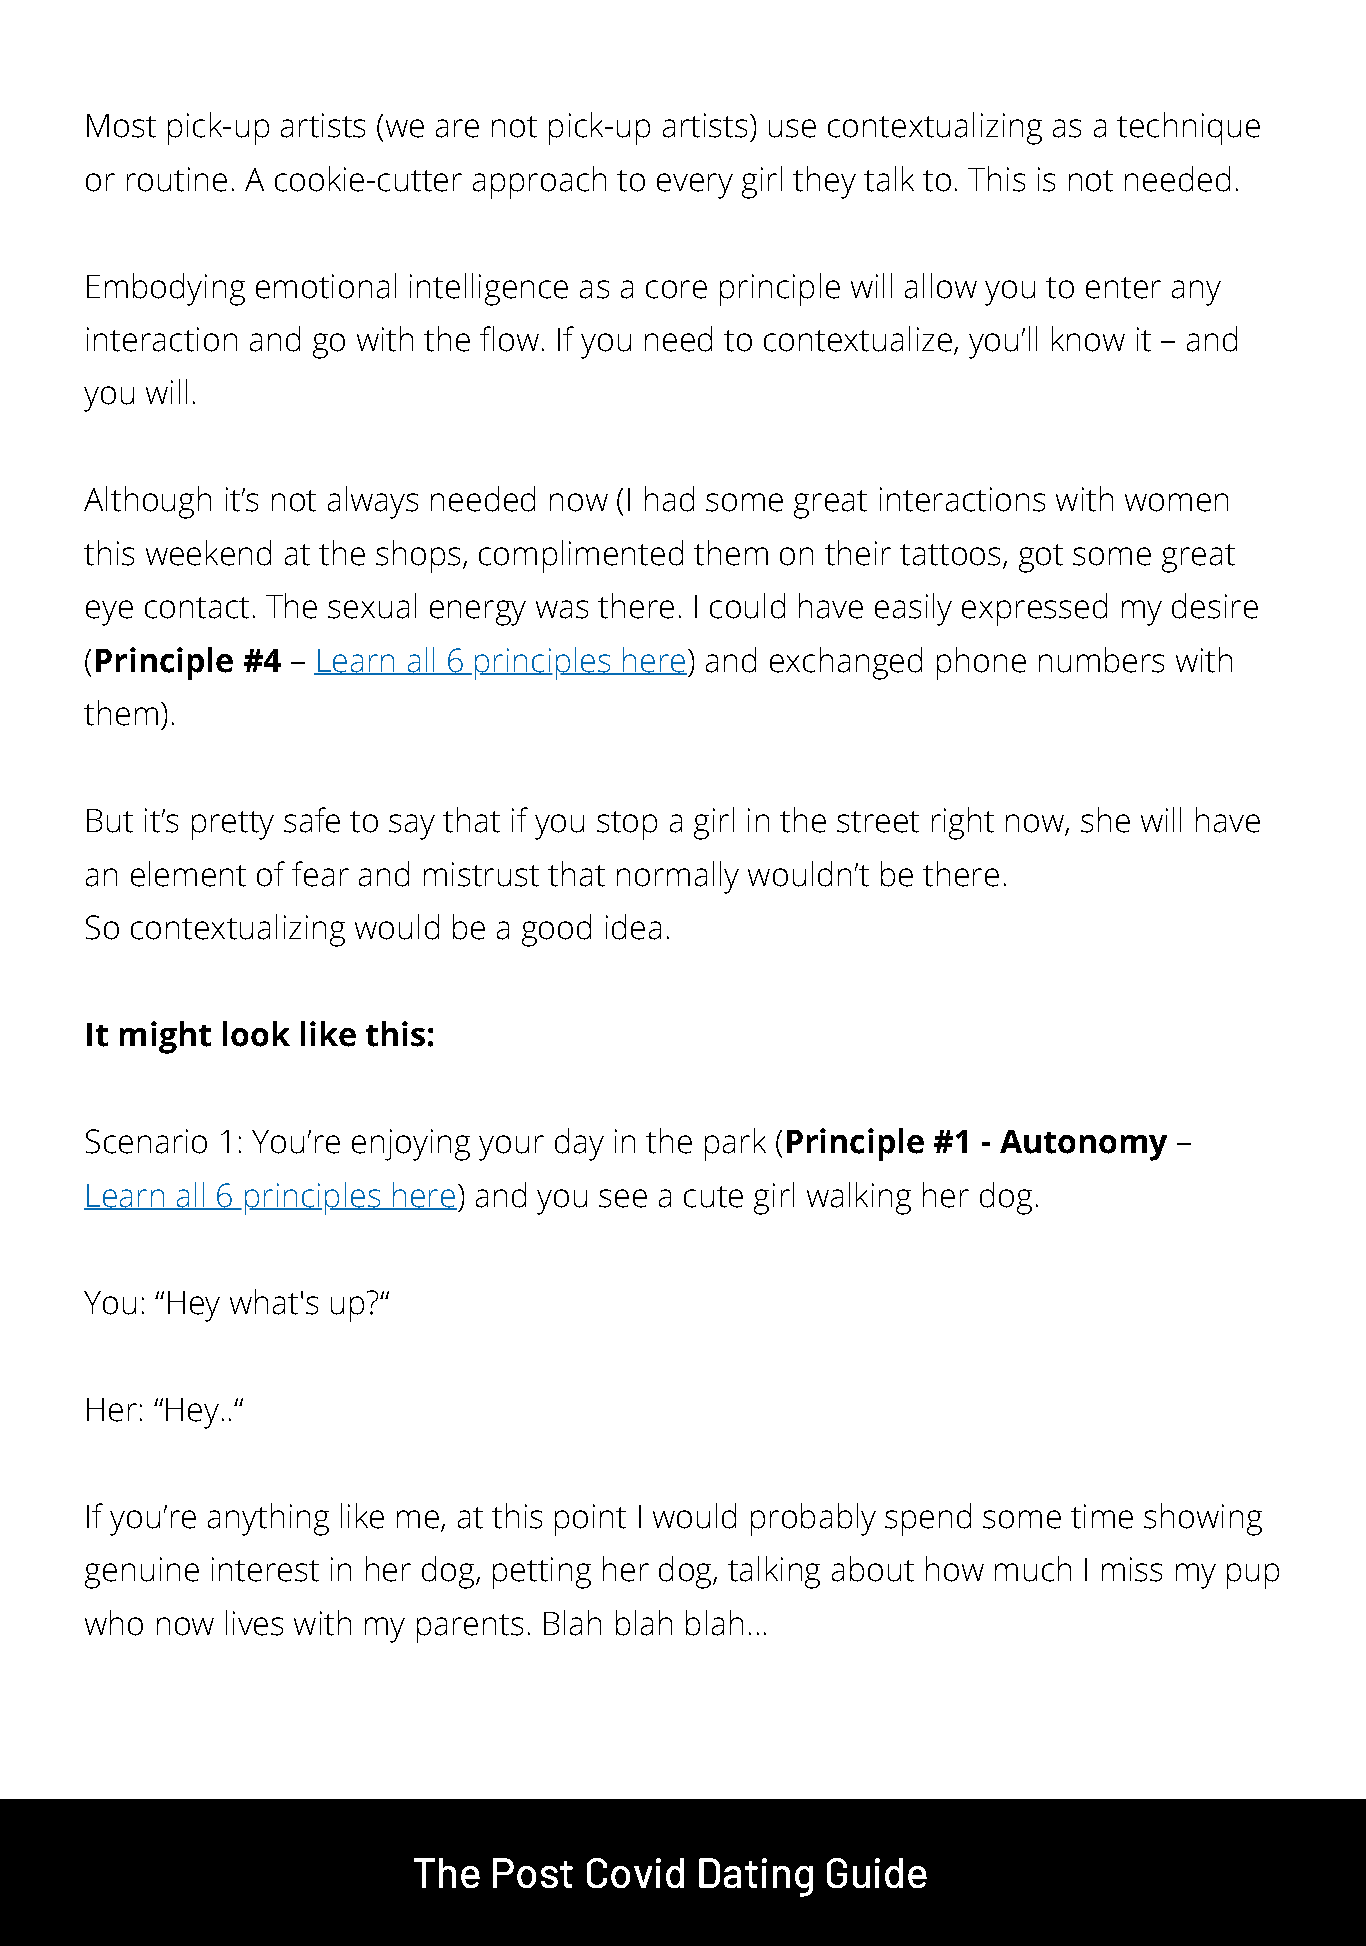 Image resolution: width=1366 pixels, height=1946 pixels. What do you see at coordinates (695, 186) in the document?
I see `every` at bounding box center [695, 186].
